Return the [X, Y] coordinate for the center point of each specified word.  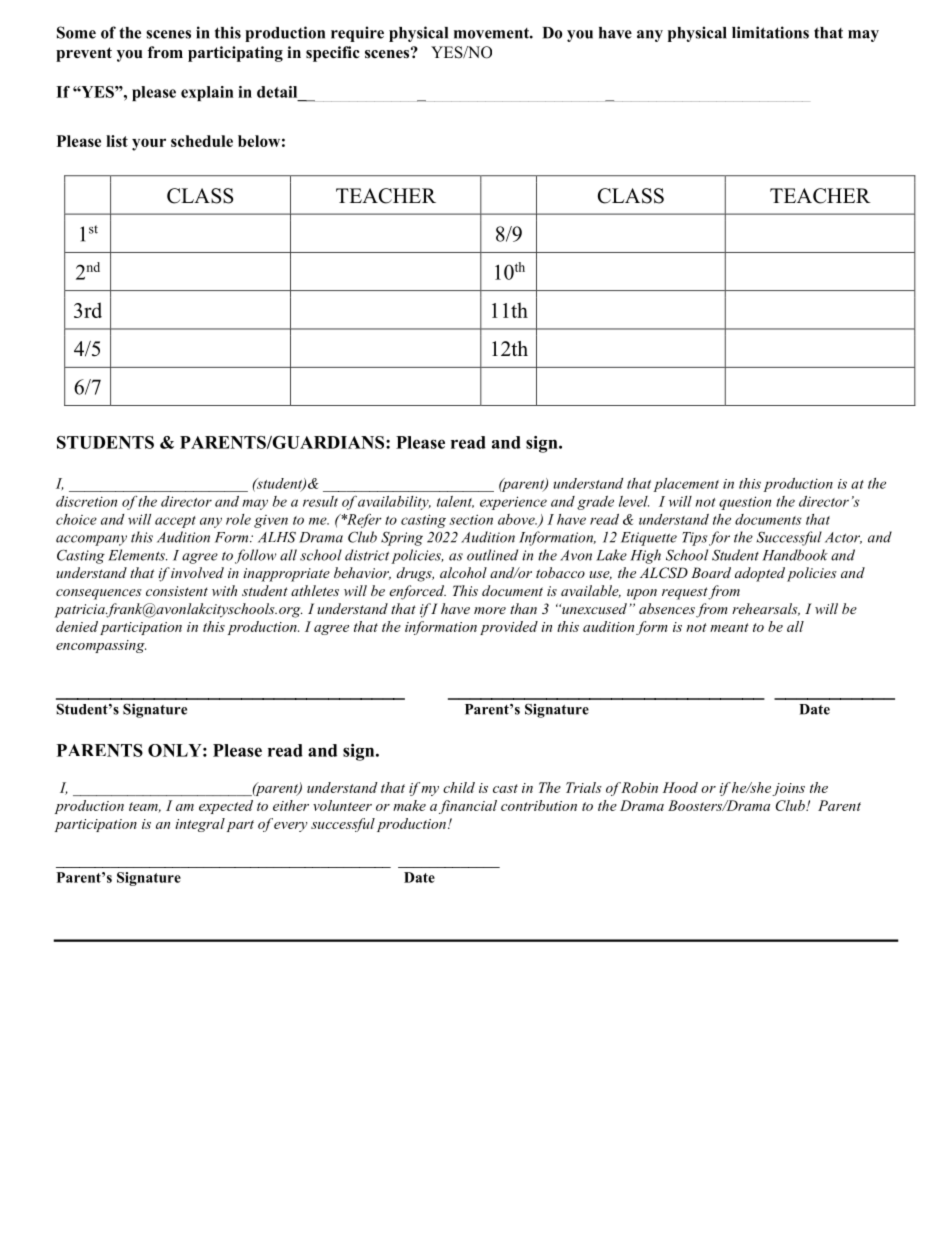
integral [200, 825]
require [357, 34]
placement [686, 485]
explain [207, 93]
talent [455, 502]
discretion [86, 501]
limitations [770, 32]
